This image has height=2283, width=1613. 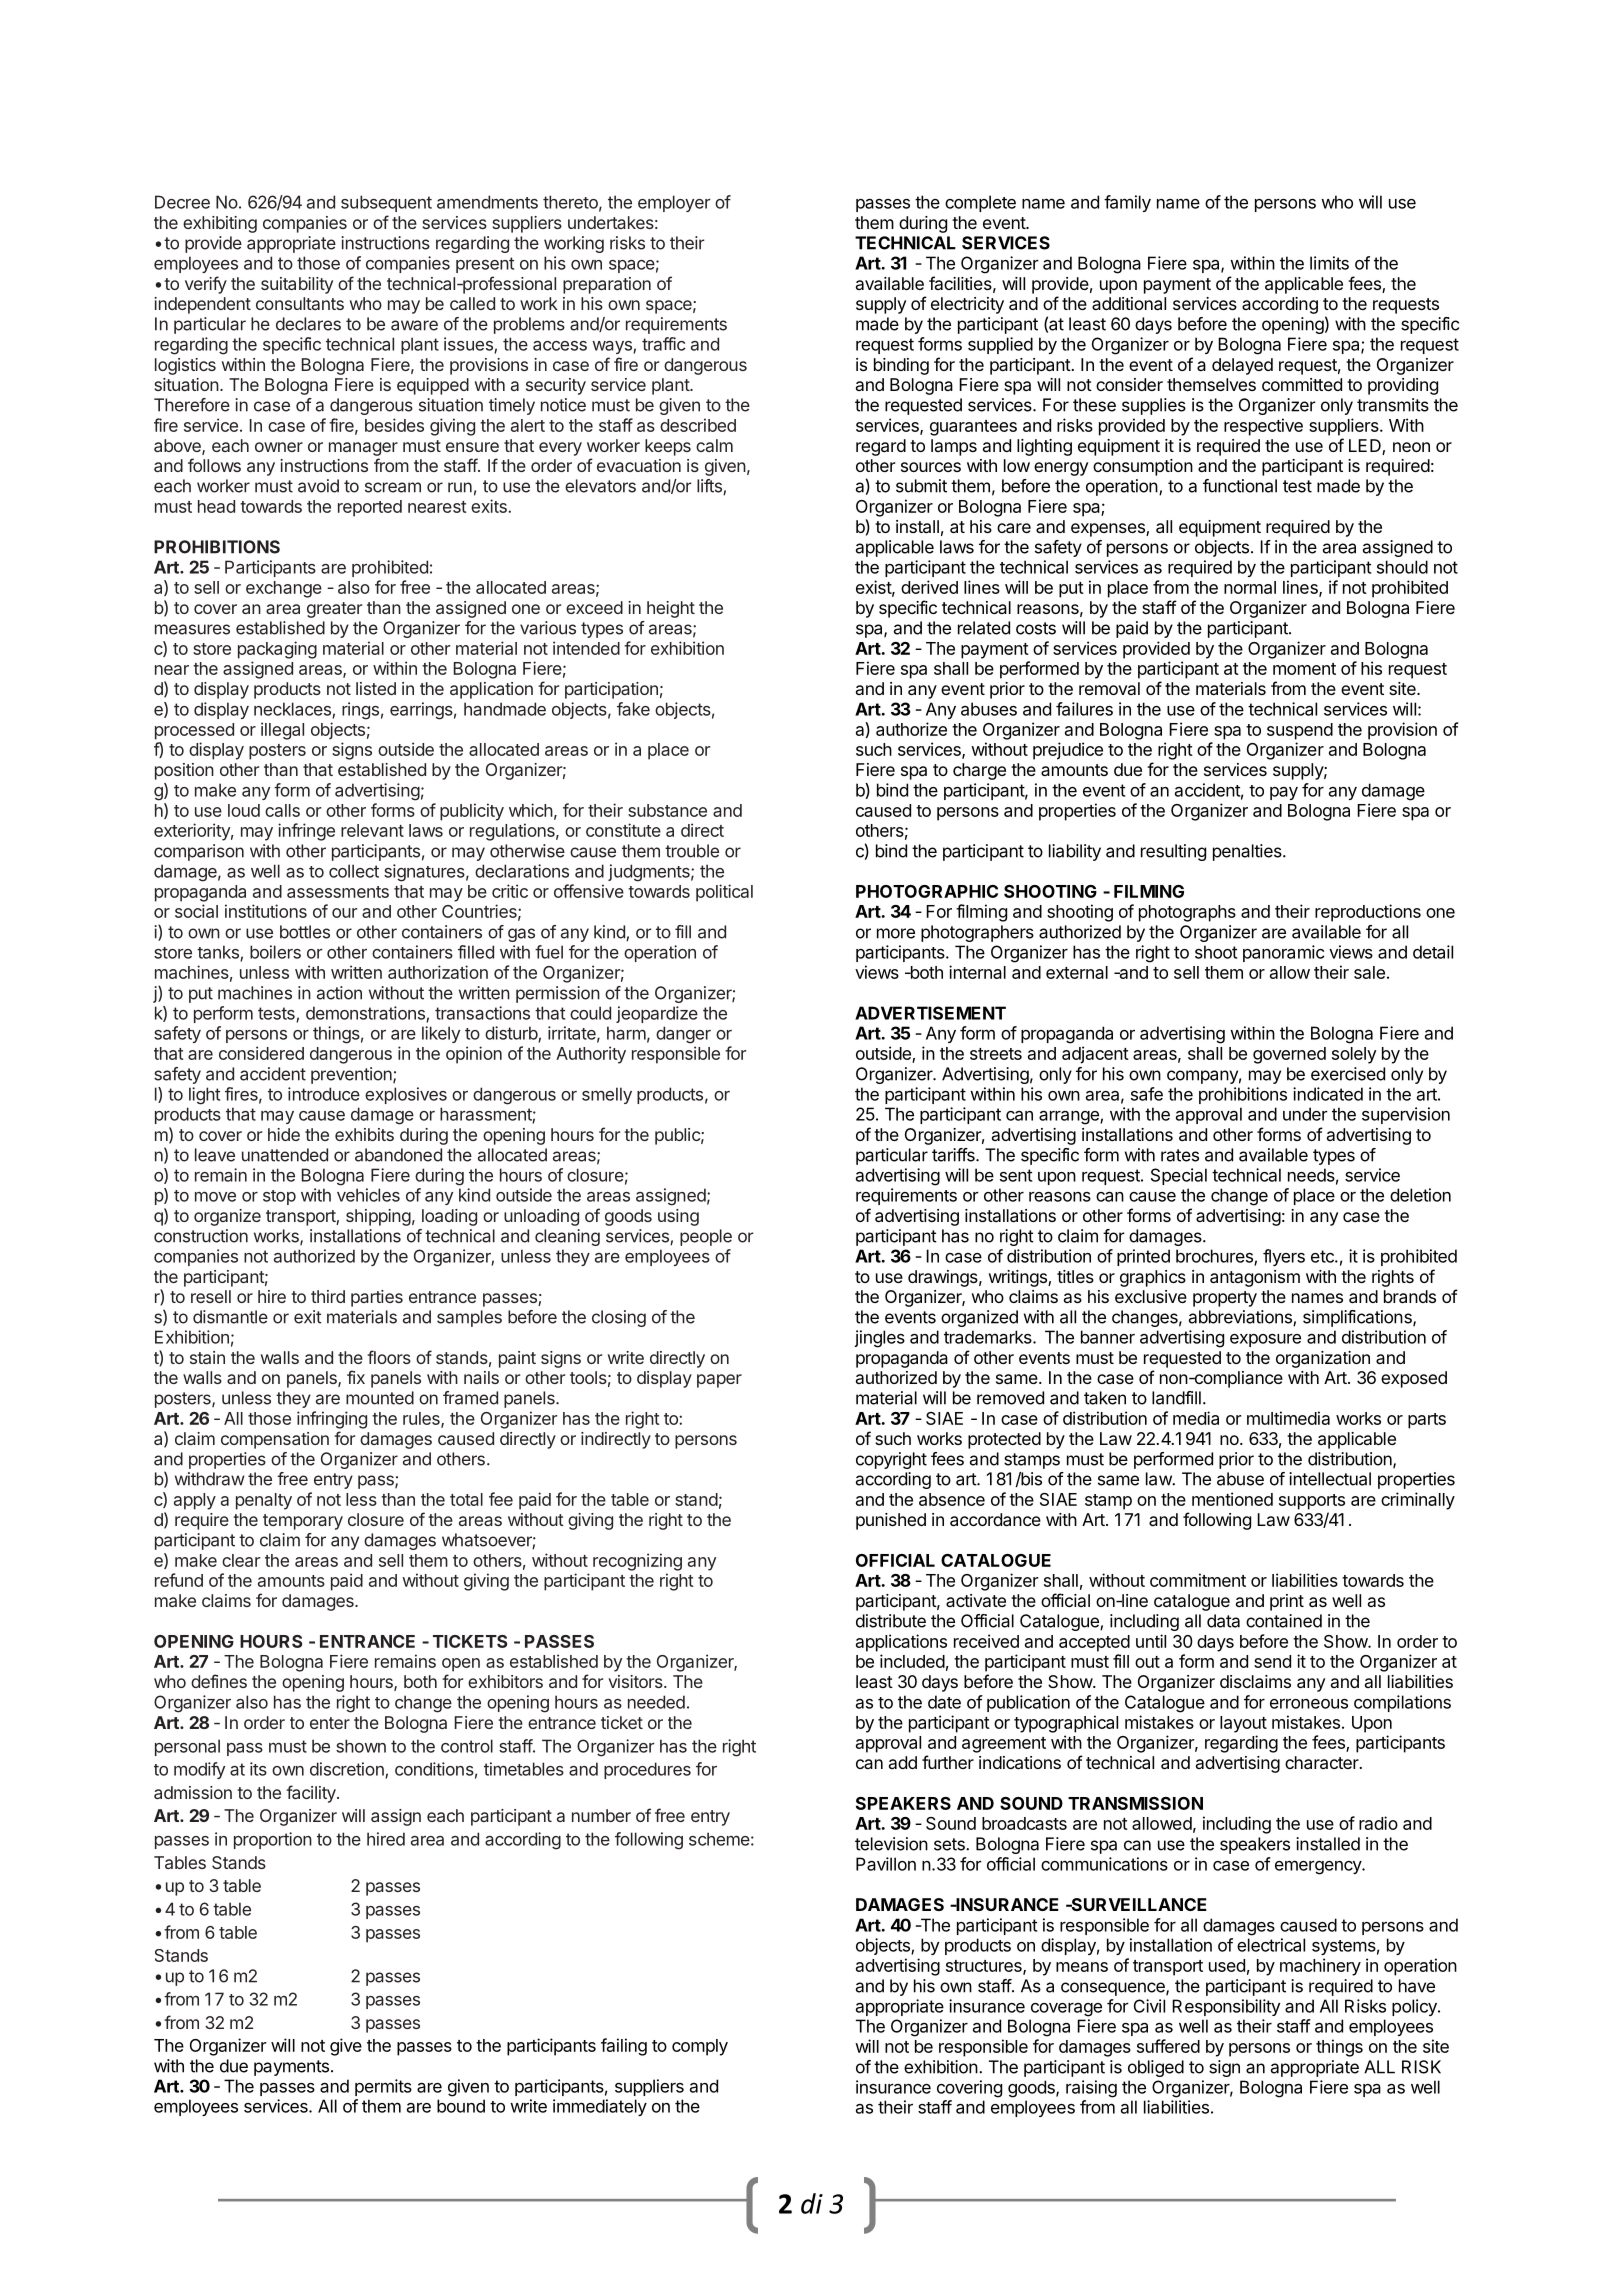 I want to click on tariffs, so click(x=954, y=1155).
